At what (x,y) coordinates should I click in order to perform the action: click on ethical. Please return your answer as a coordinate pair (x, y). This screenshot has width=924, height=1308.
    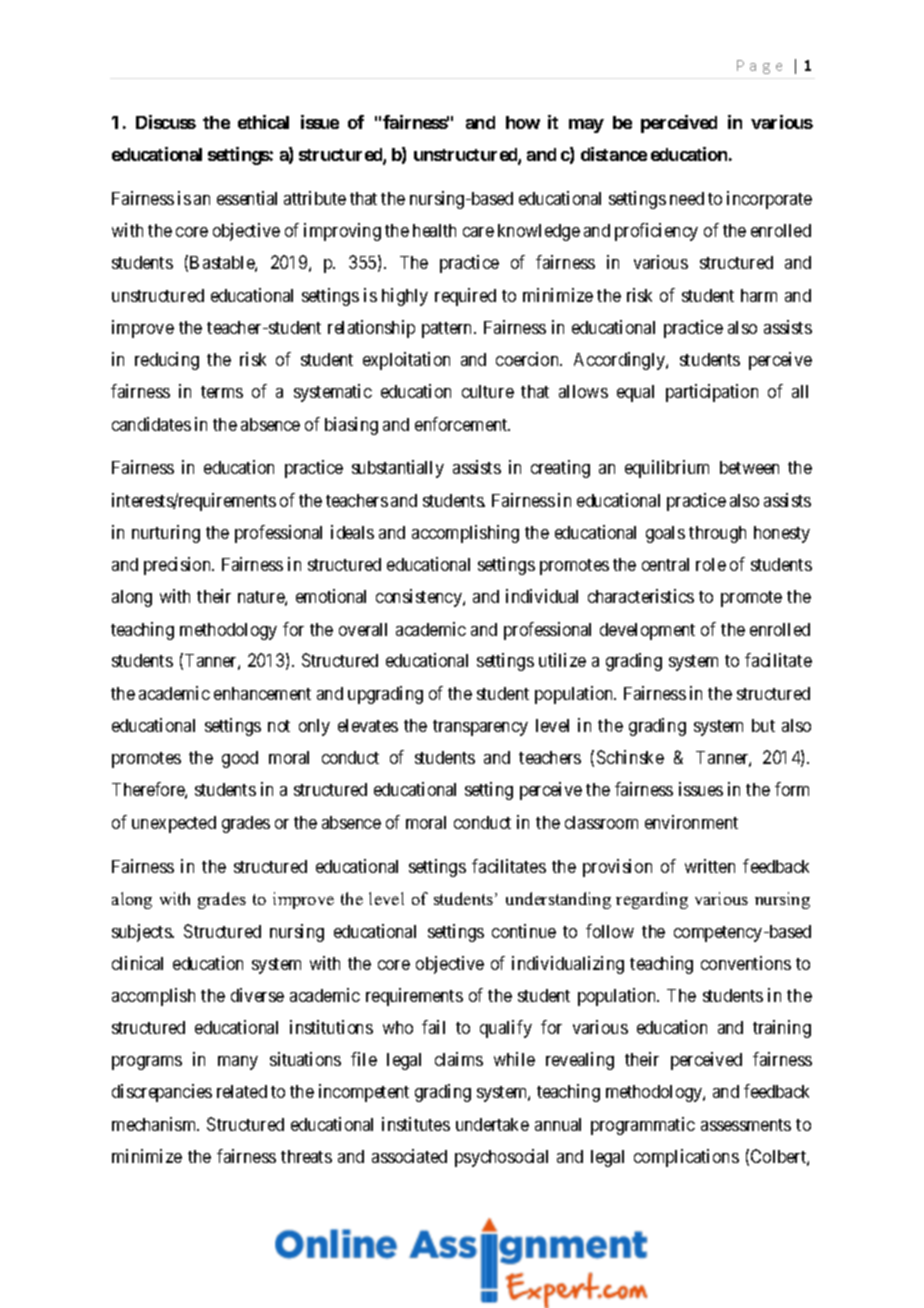
    Looking at the image, I should click on (263, 122).
